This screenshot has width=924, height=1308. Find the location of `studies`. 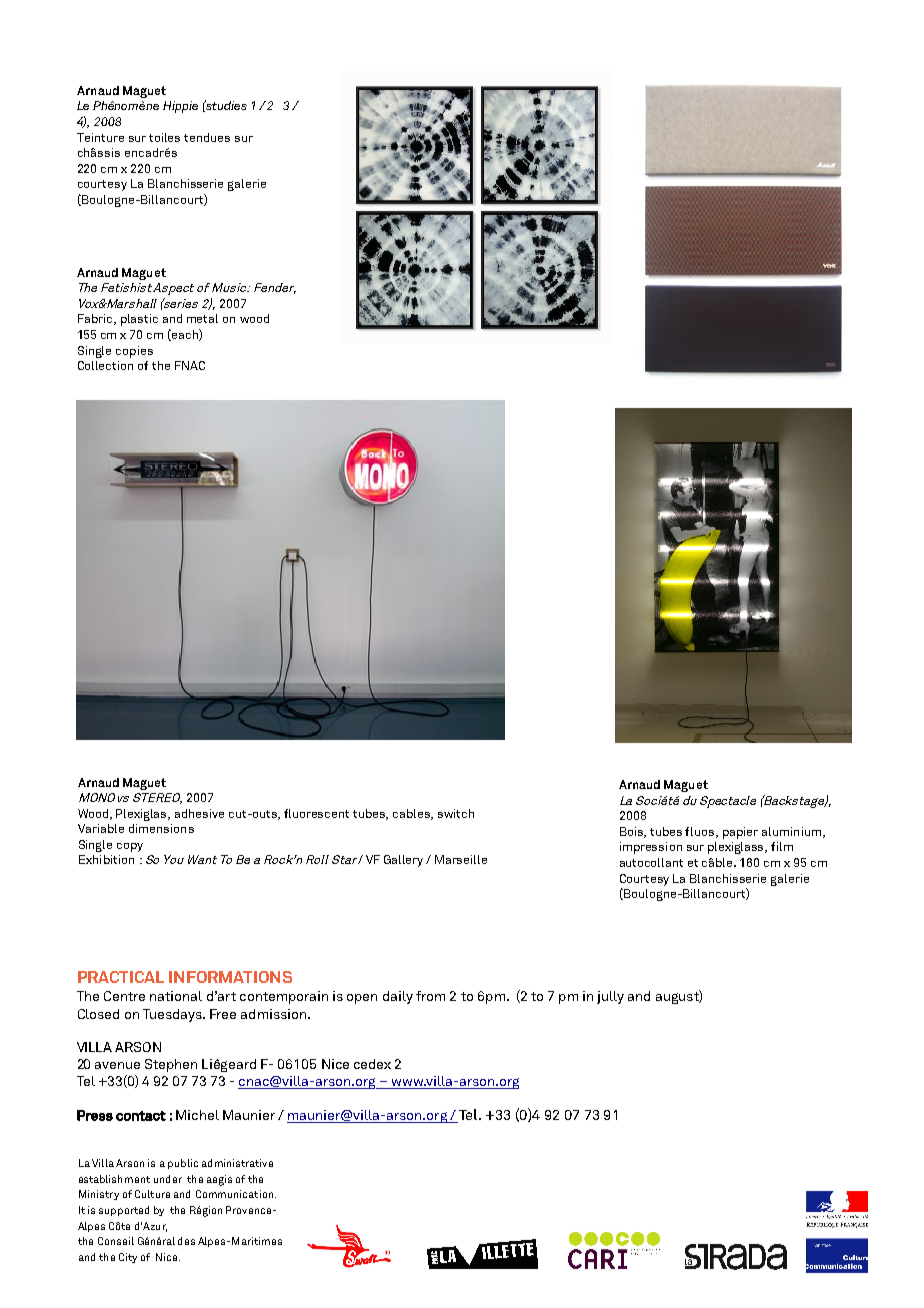

studies is located at coordinates (225, 106).
